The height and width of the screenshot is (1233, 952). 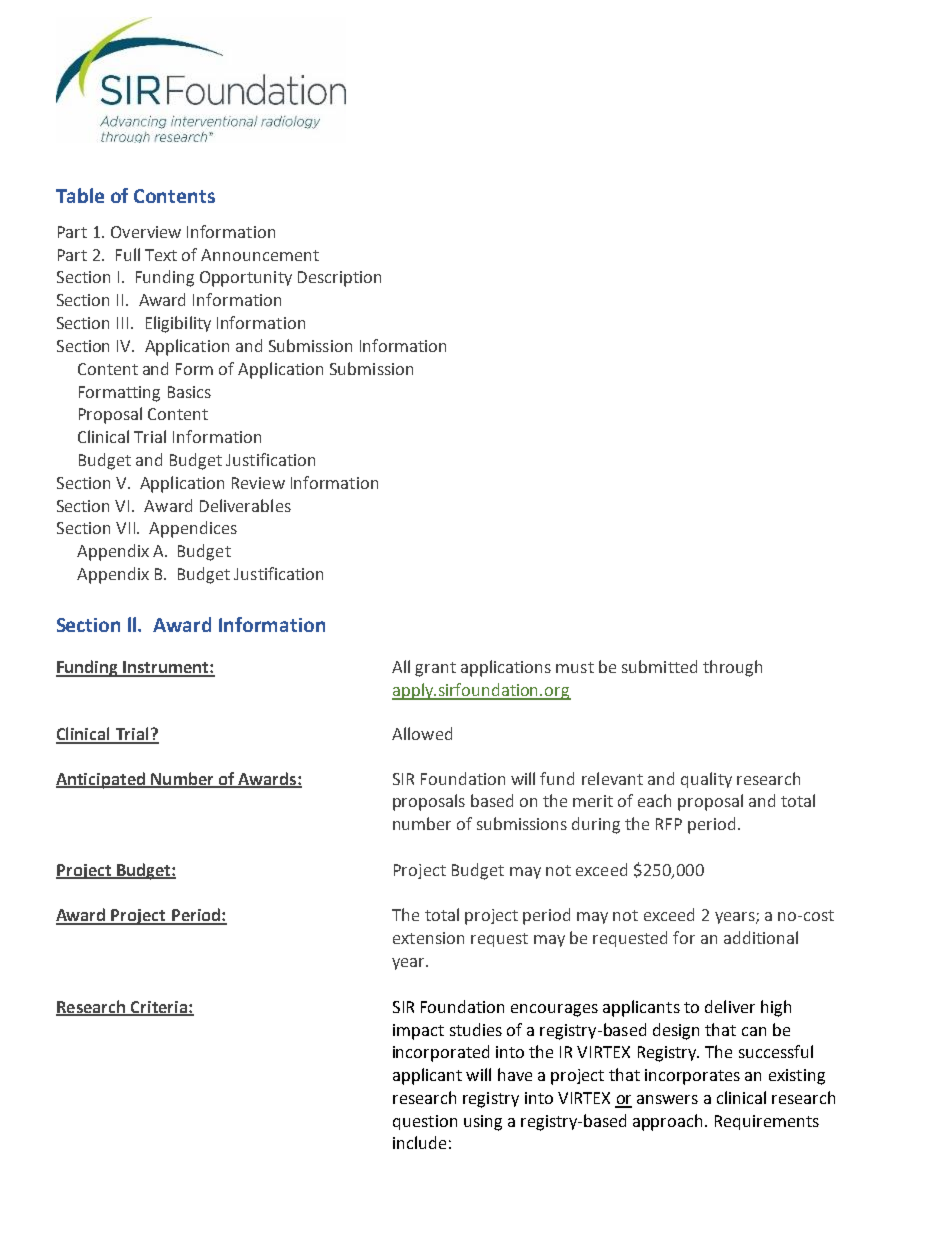 I want to click on Description, so click(x=339, y=279).
